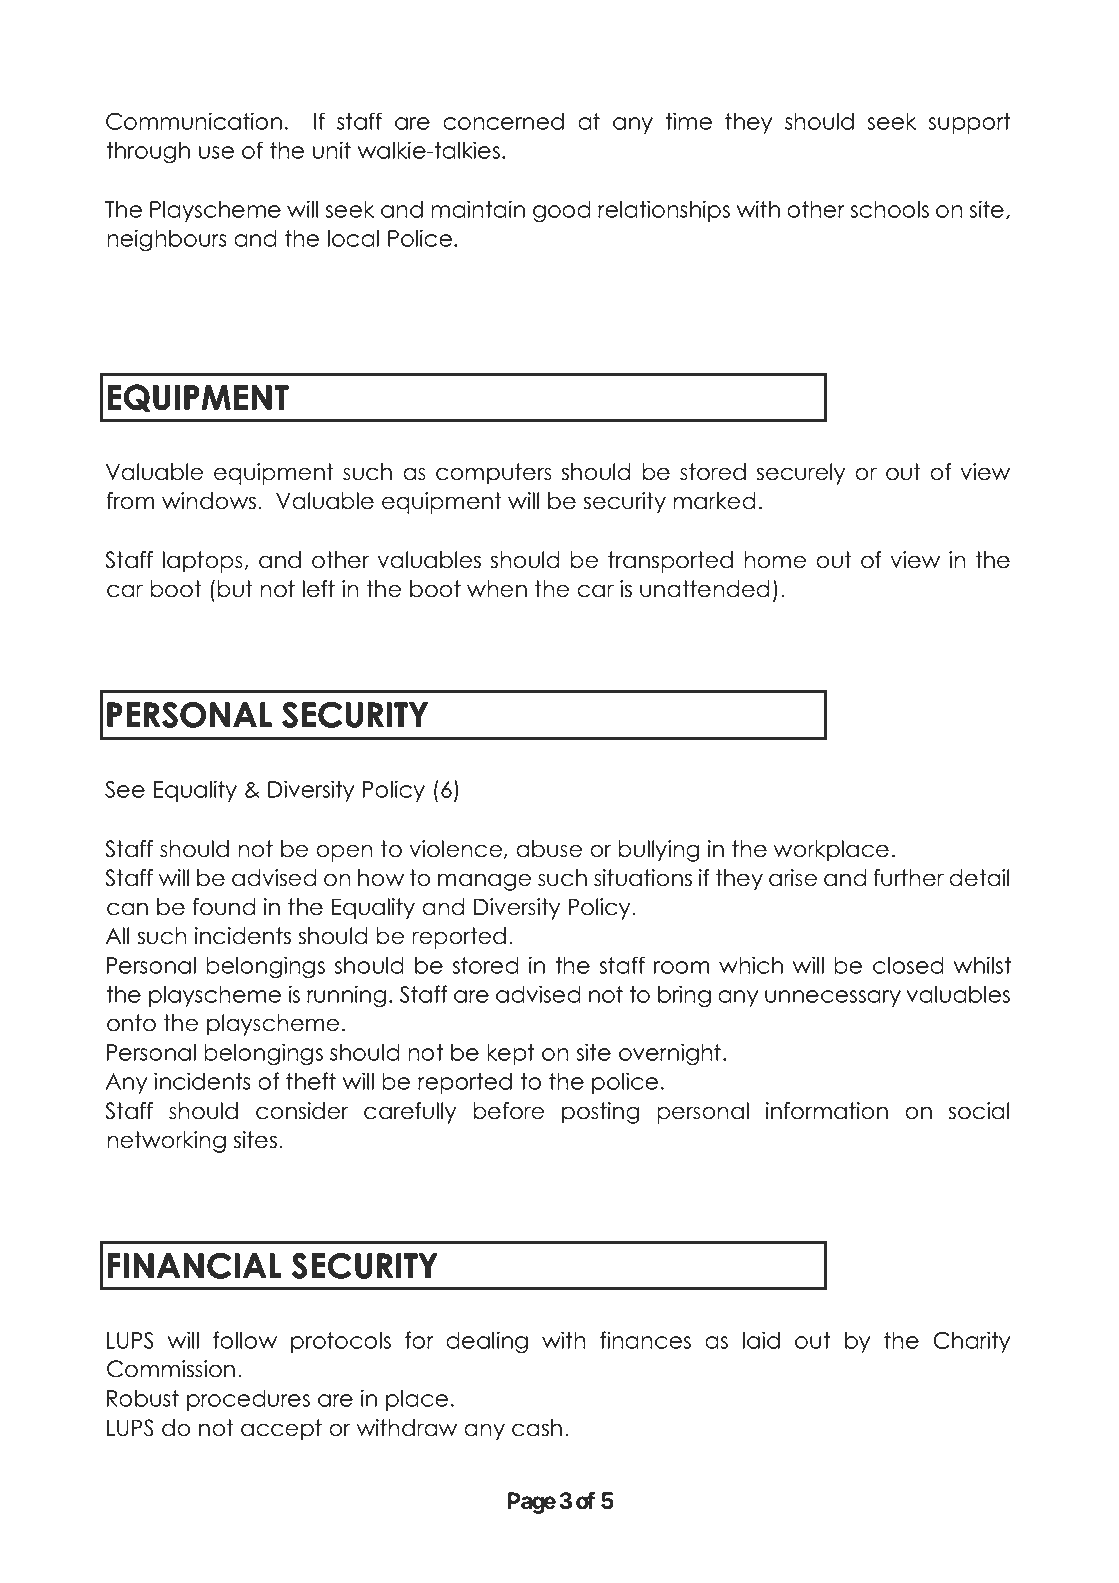 The height and width of the screenshot is (1583, 1119). Describe the element at coordinates (510, 1054) in the screenshot. I see `kept` at that location.
